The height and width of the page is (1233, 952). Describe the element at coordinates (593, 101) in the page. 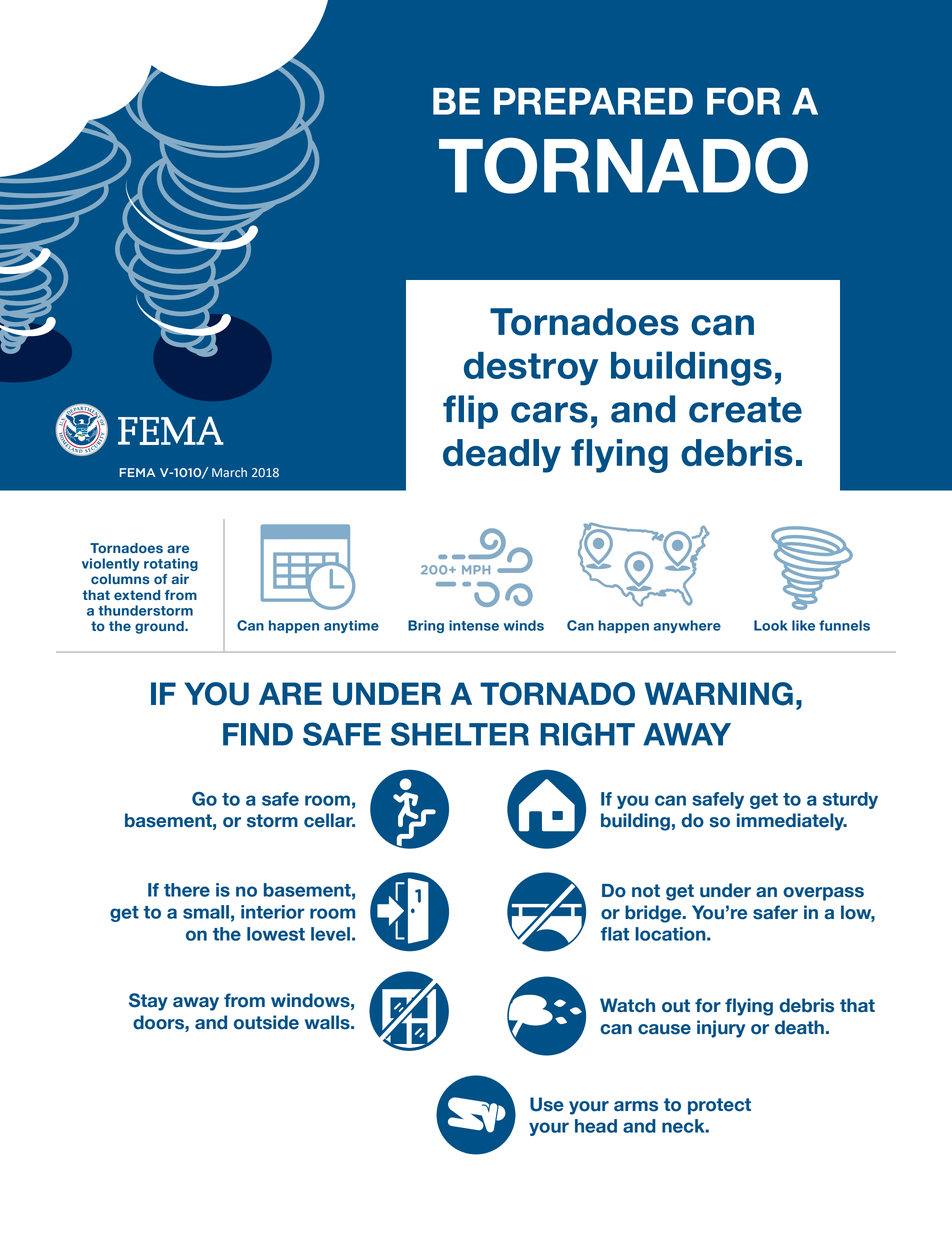

I see `PREPARED` at that location.
